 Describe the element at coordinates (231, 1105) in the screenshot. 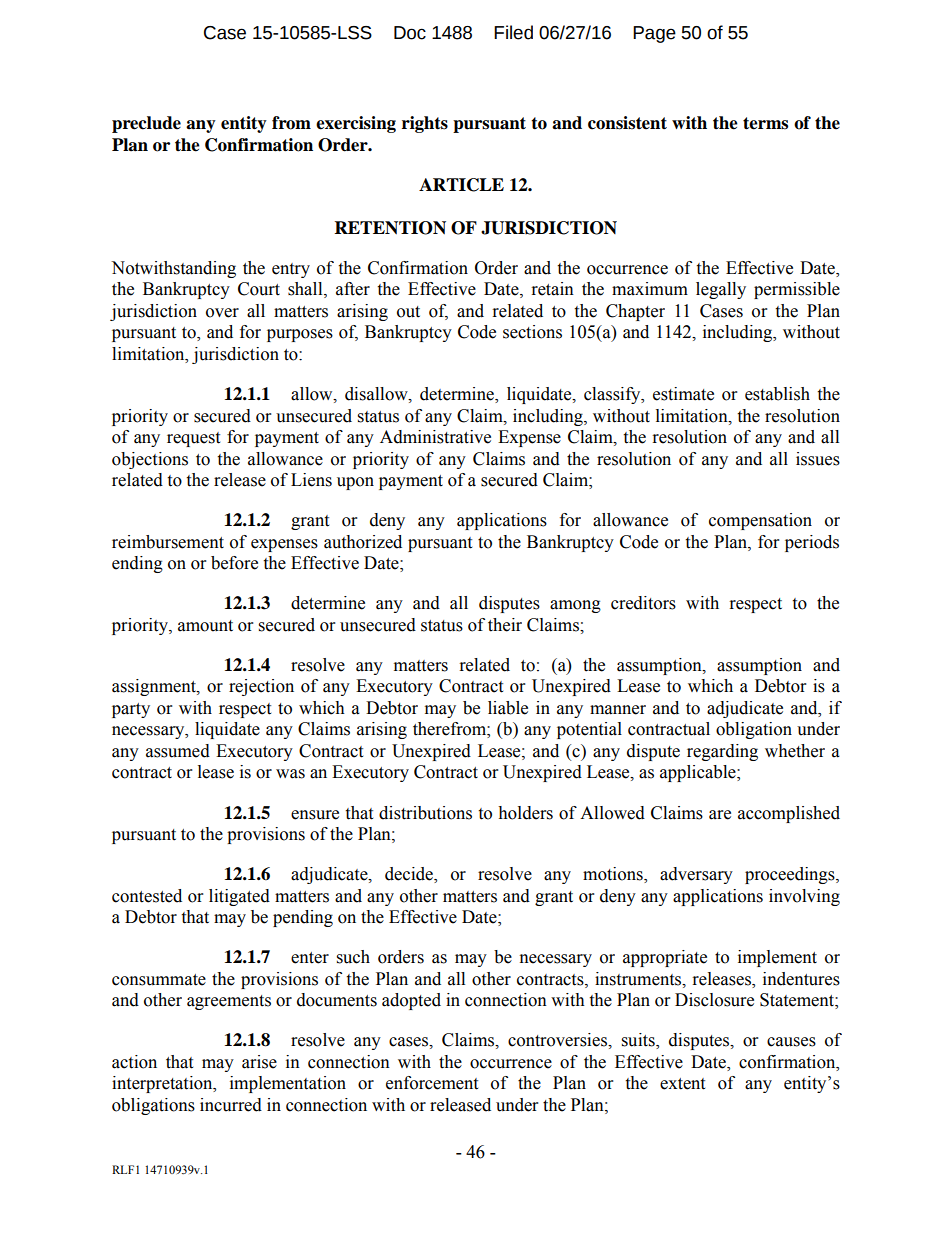

I see `incurred` at that location.
